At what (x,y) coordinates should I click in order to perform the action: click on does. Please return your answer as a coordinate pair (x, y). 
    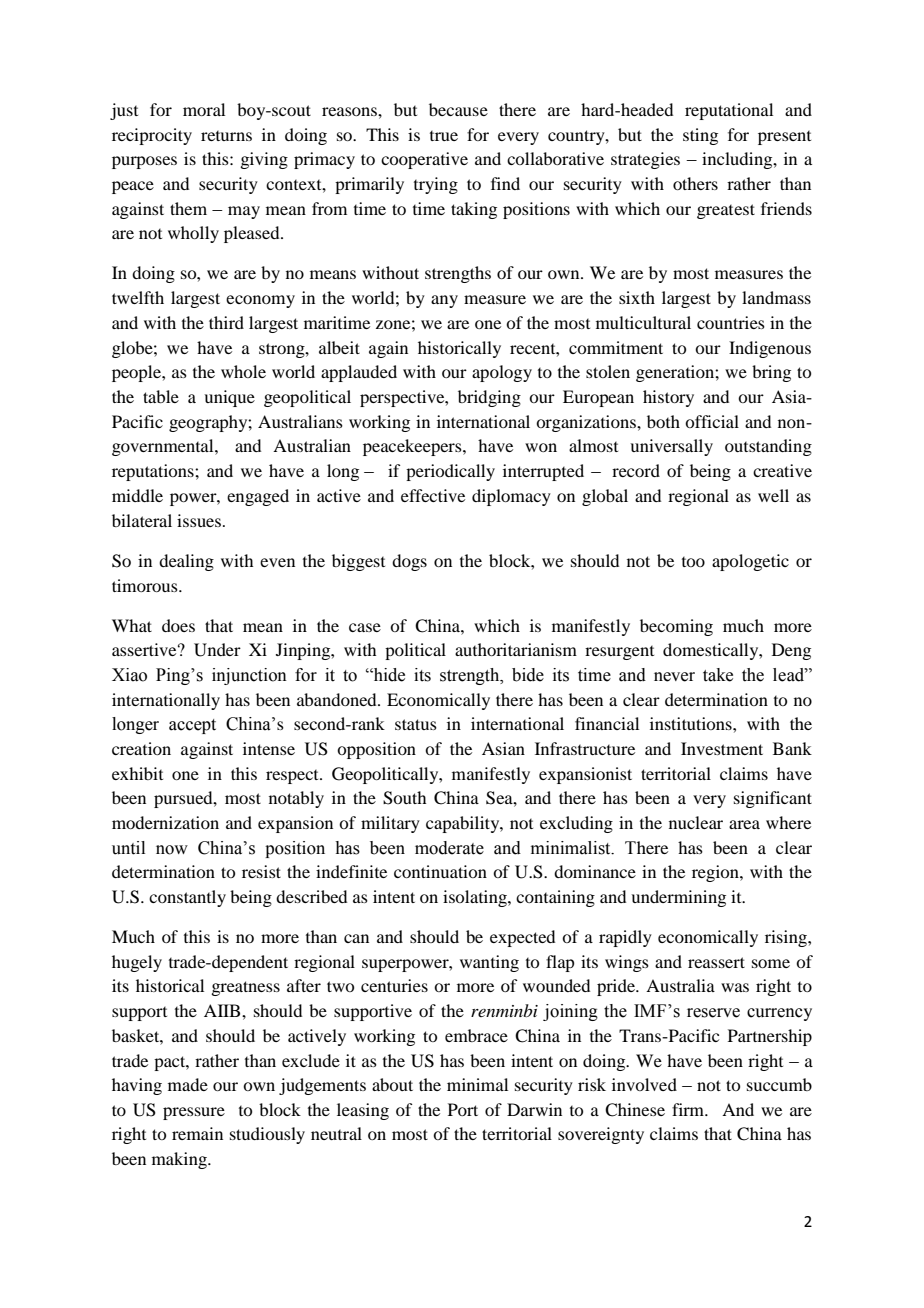
    Looking at the image, I should click on (178, 625).
